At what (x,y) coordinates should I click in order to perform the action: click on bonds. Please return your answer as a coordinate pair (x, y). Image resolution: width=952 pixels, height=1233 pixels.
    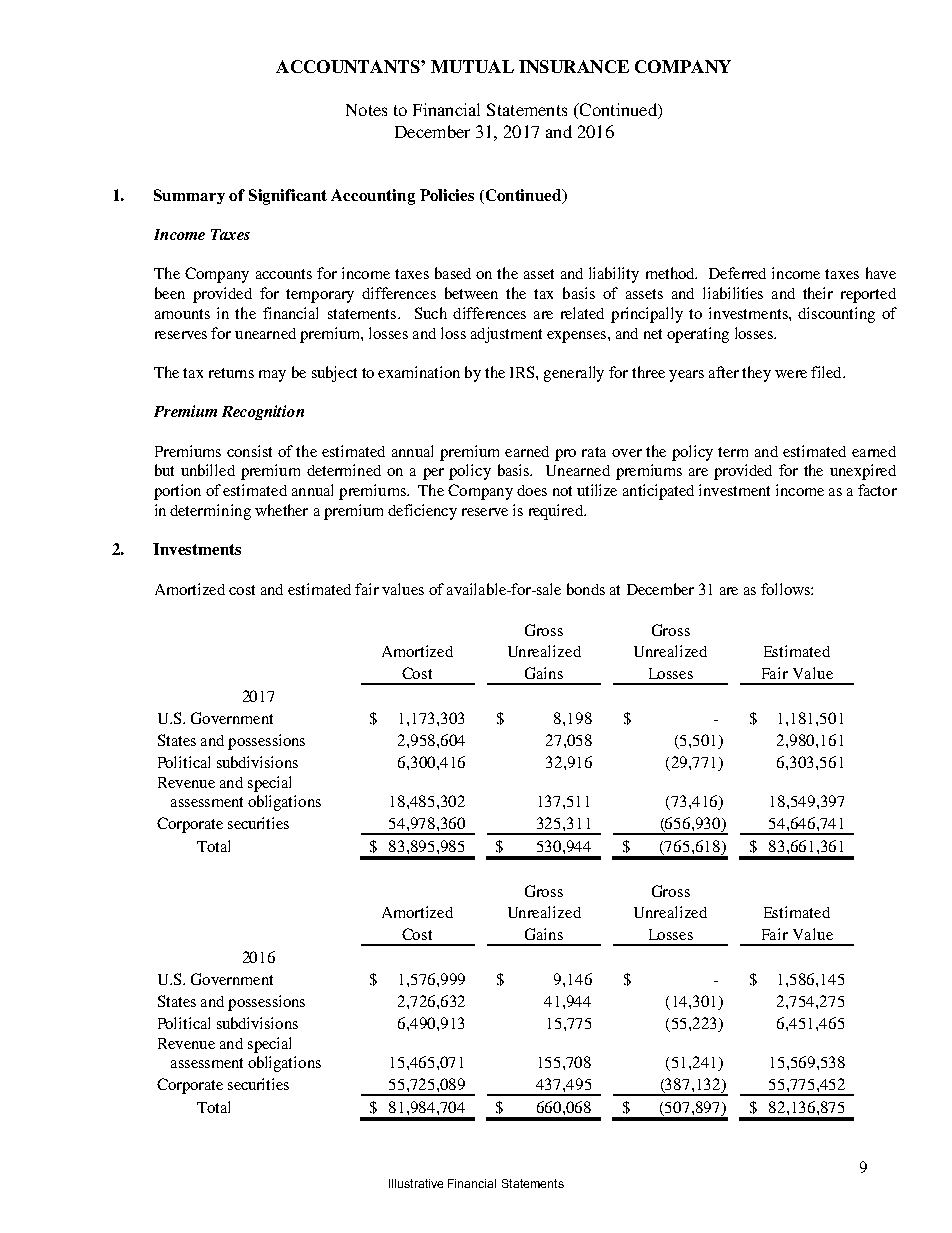
    Looking at the image, I should click on (586, 589).
